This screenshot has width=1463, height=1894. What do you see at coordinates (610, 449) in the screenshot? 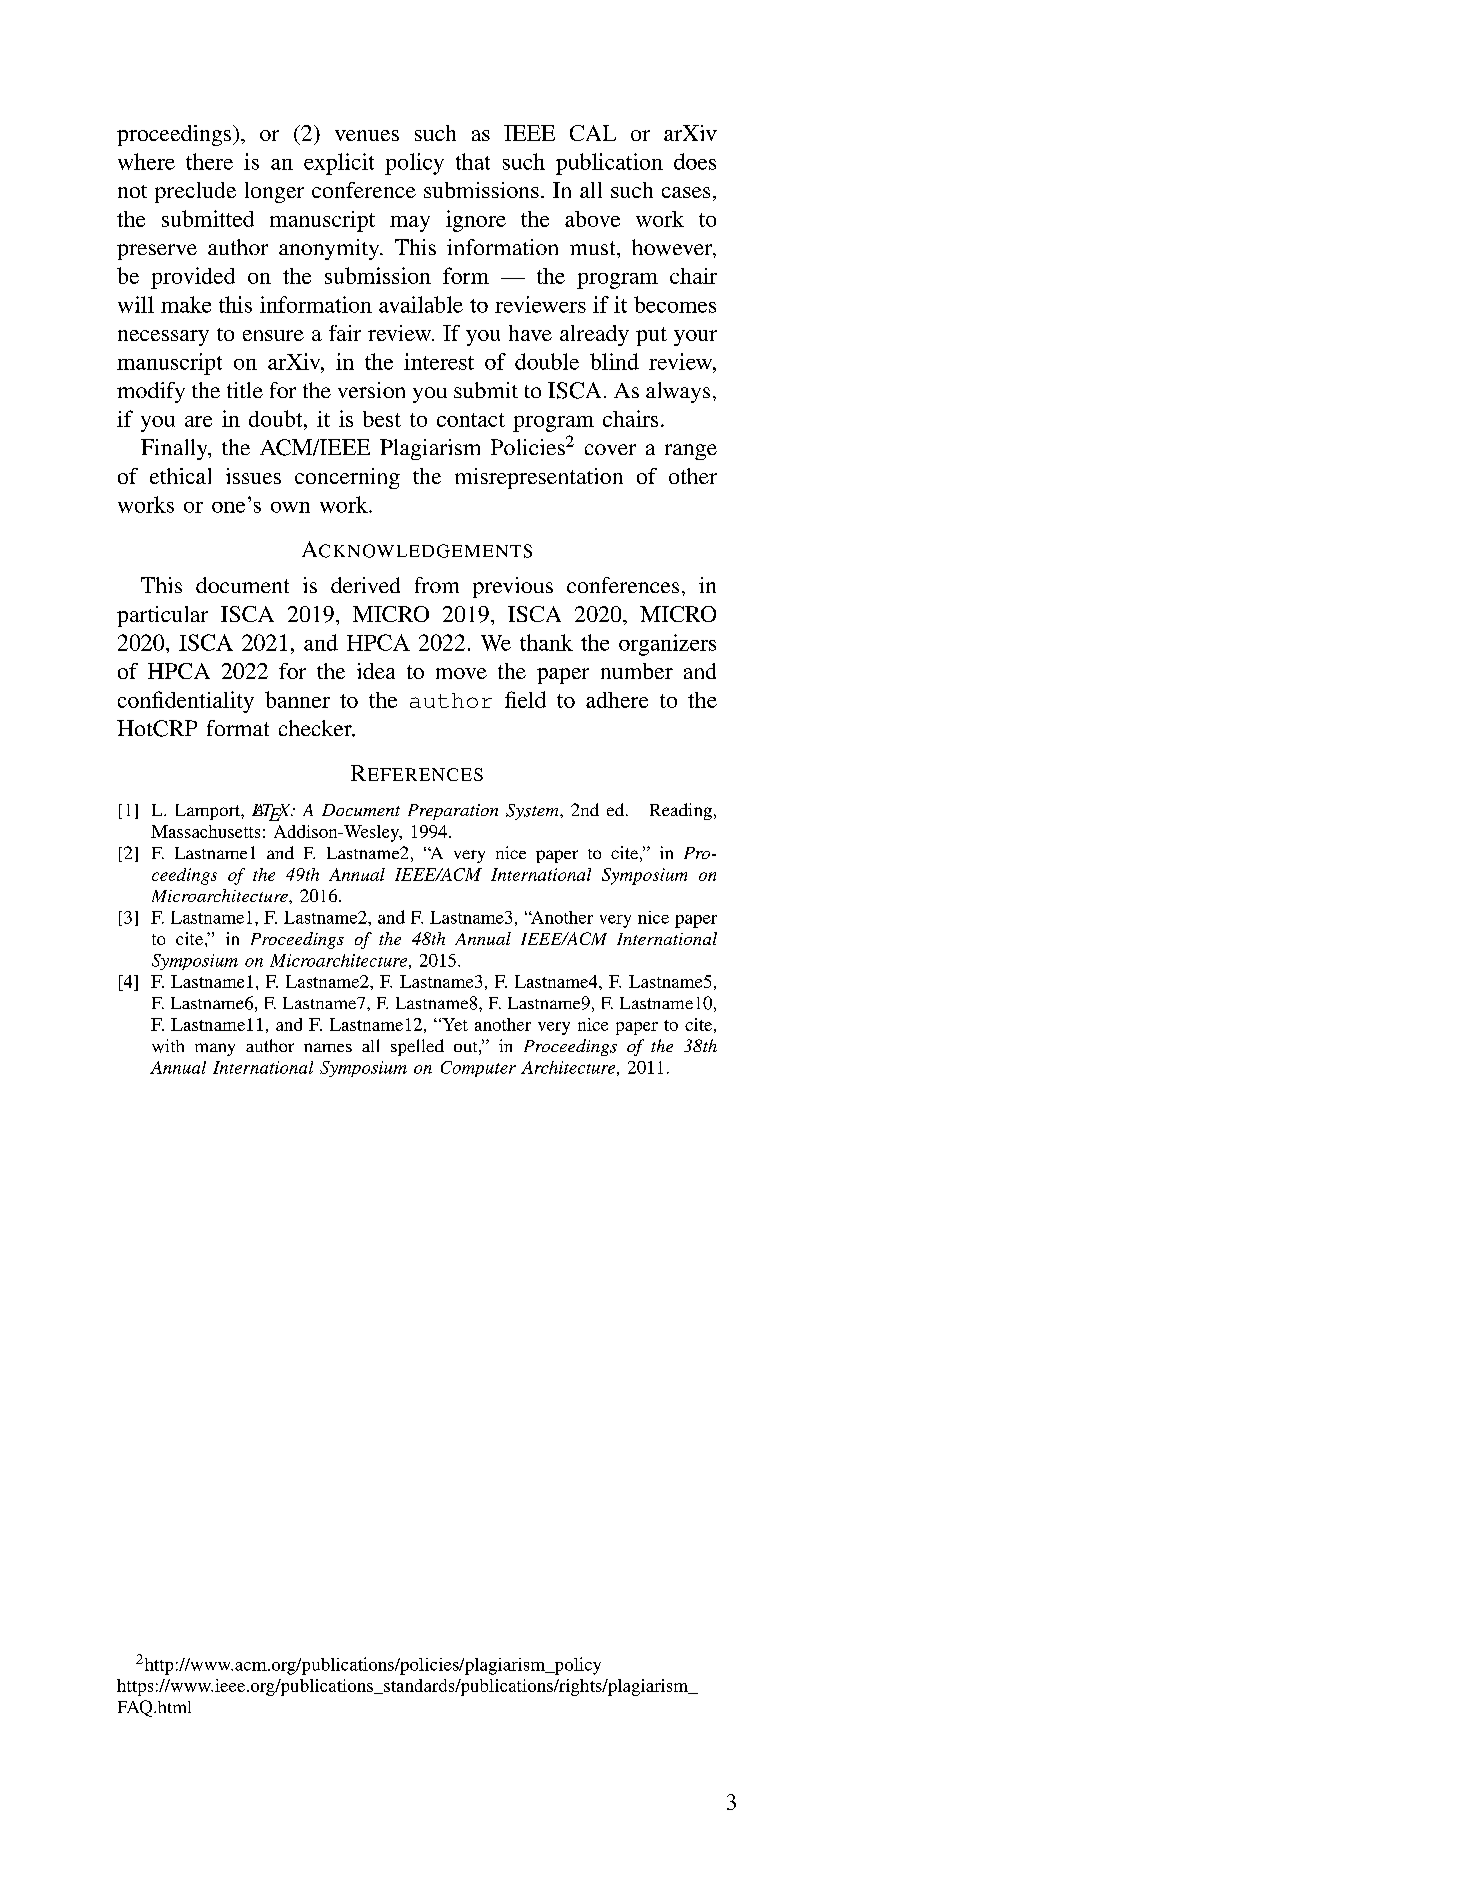
I see `cover` at bounding box center [610, 449].
